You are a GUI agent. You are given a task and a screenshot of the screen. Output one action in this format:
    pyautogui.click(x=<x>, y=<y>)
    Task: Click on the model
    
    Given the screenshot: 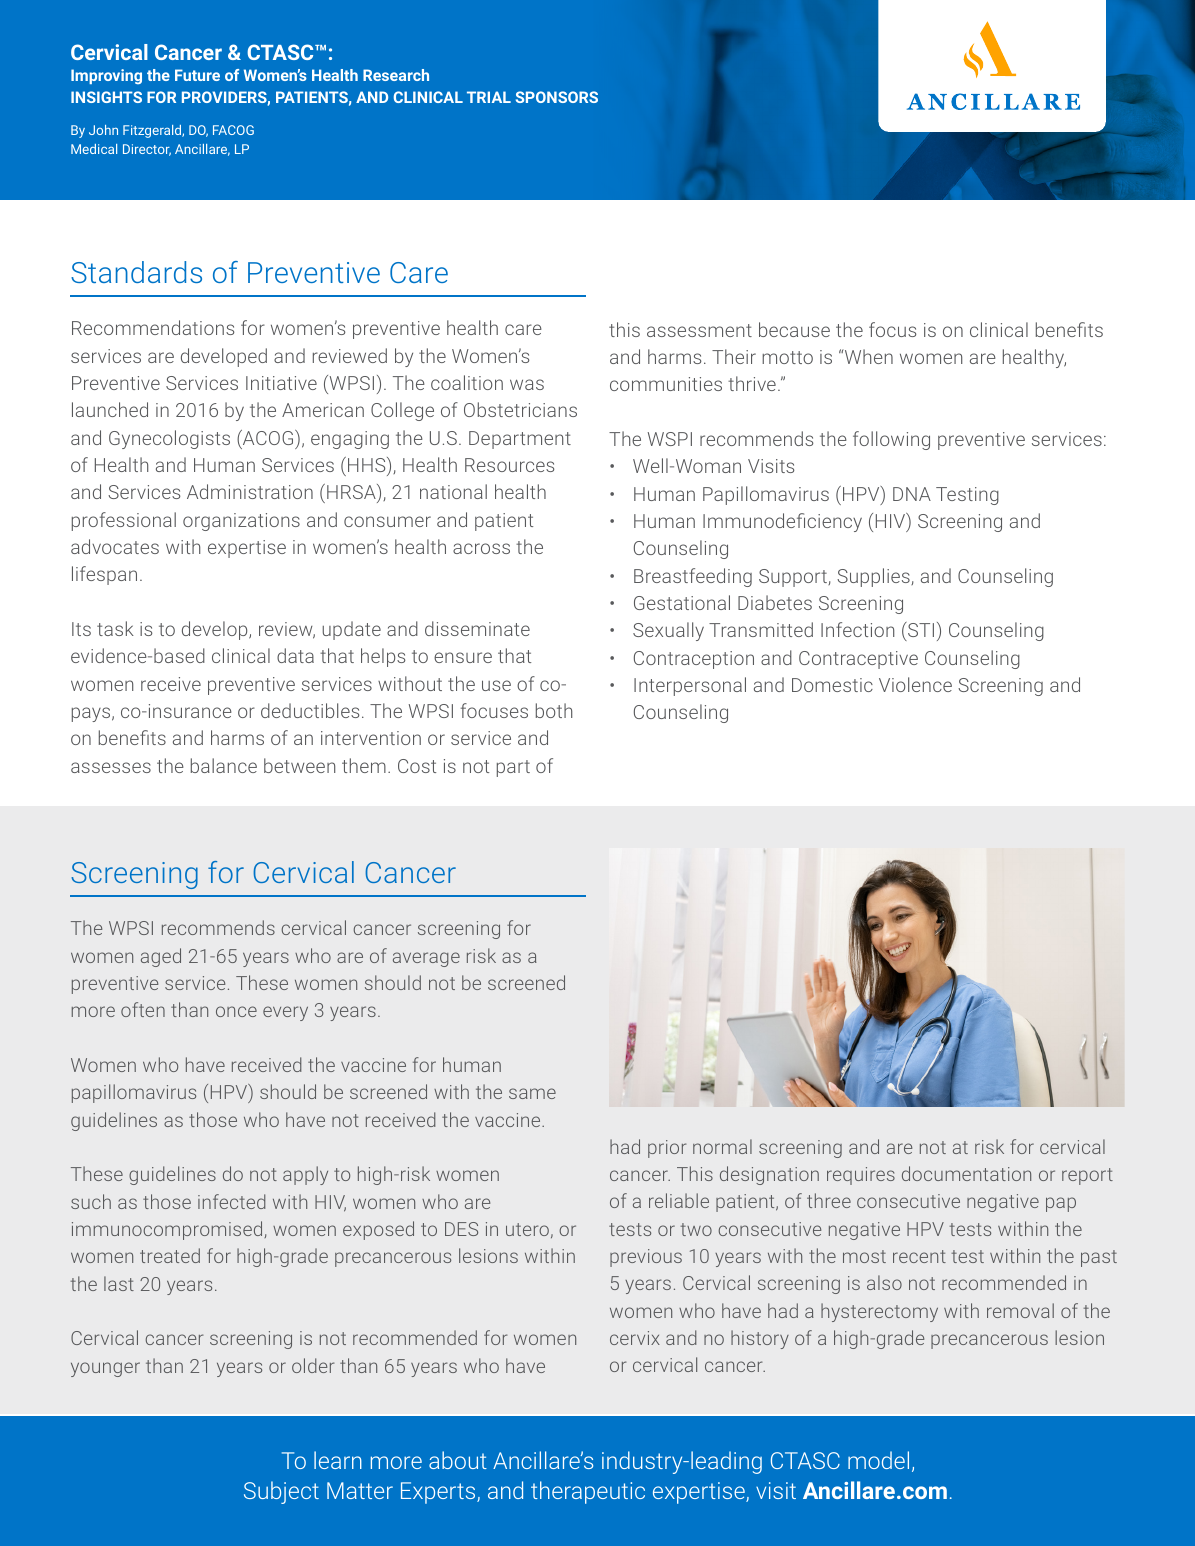 What is the action you would take?
    pyautogui.click(x=878, y=1460)
